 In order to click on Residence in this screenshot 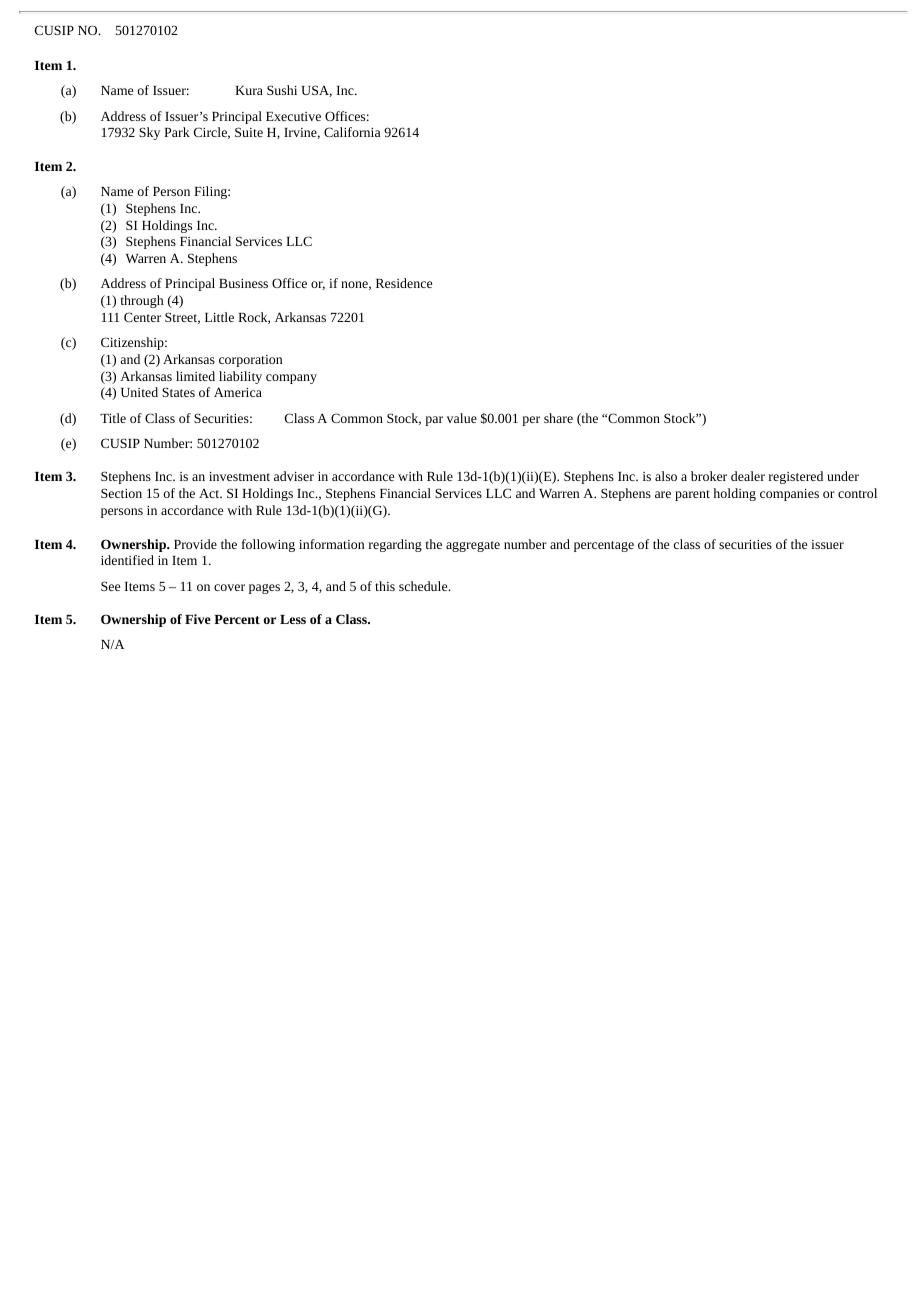, I will do `click(404, 283)`.
